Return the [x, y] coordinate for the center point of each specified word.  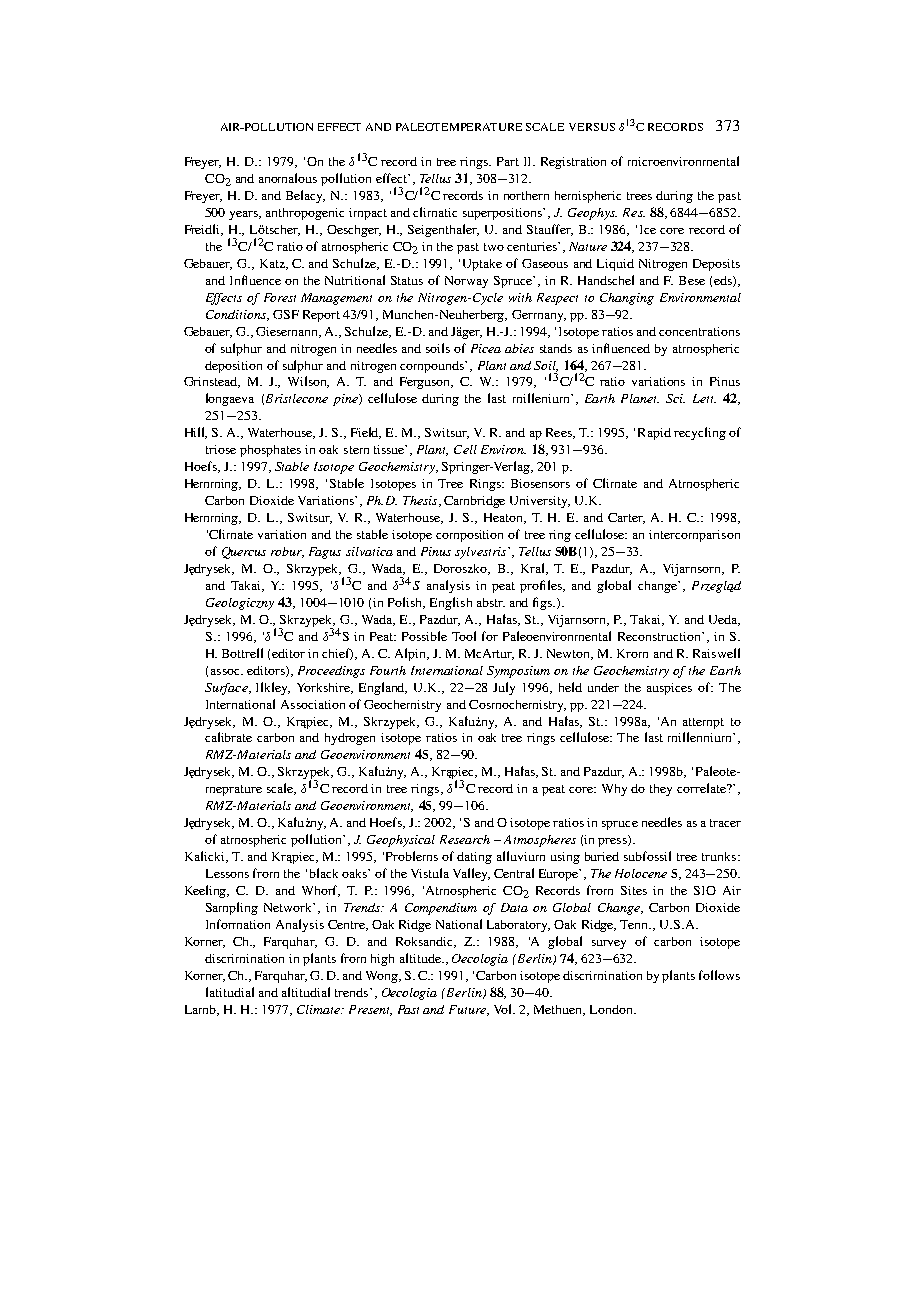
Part [508, 161]
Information [238, 924]
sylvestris [482, 553]
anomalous [288, 178]
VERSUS [592, 127]
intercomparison [694, 536]
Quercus [244, 553]
